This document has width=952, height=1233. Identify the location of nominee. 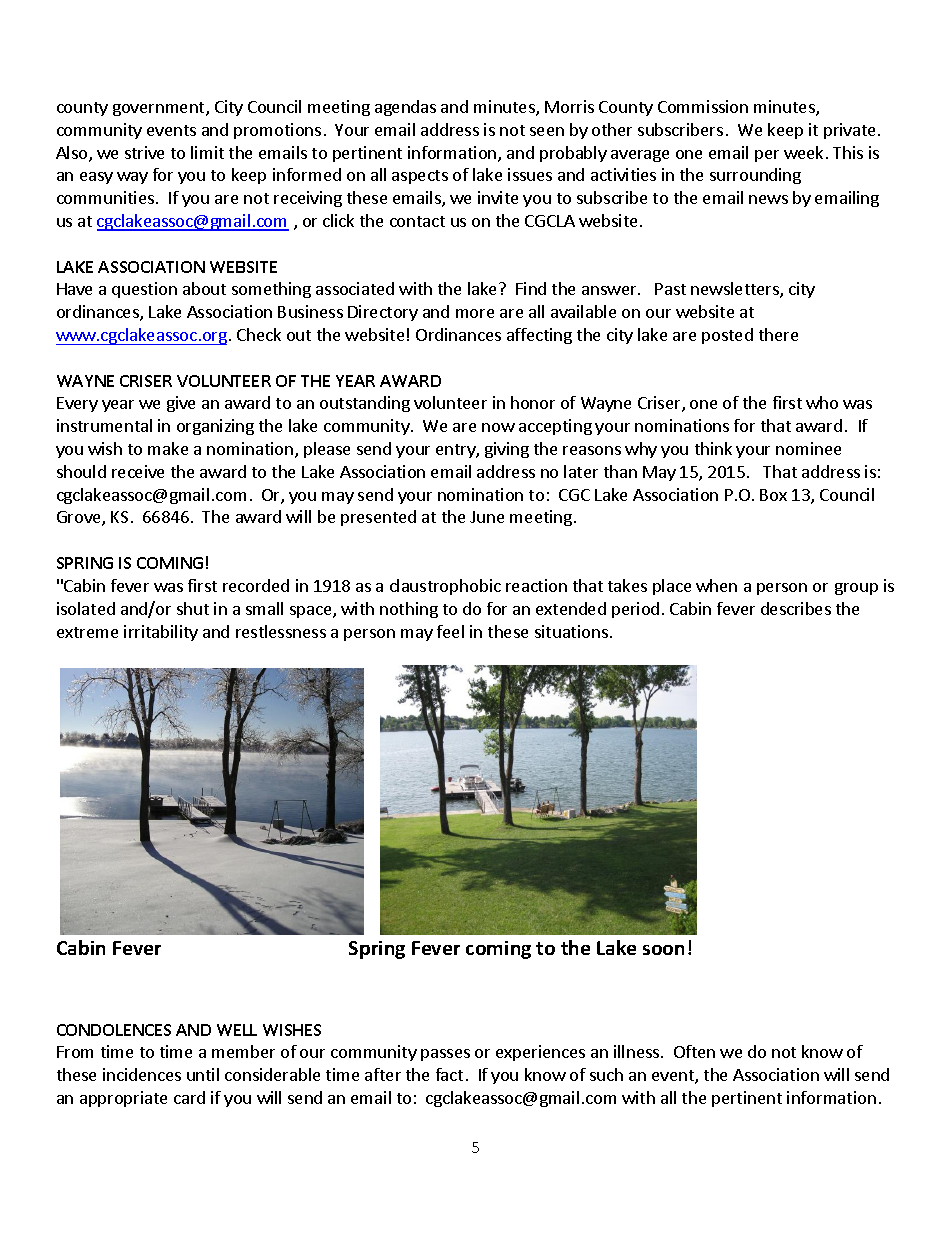
(808, 448).
